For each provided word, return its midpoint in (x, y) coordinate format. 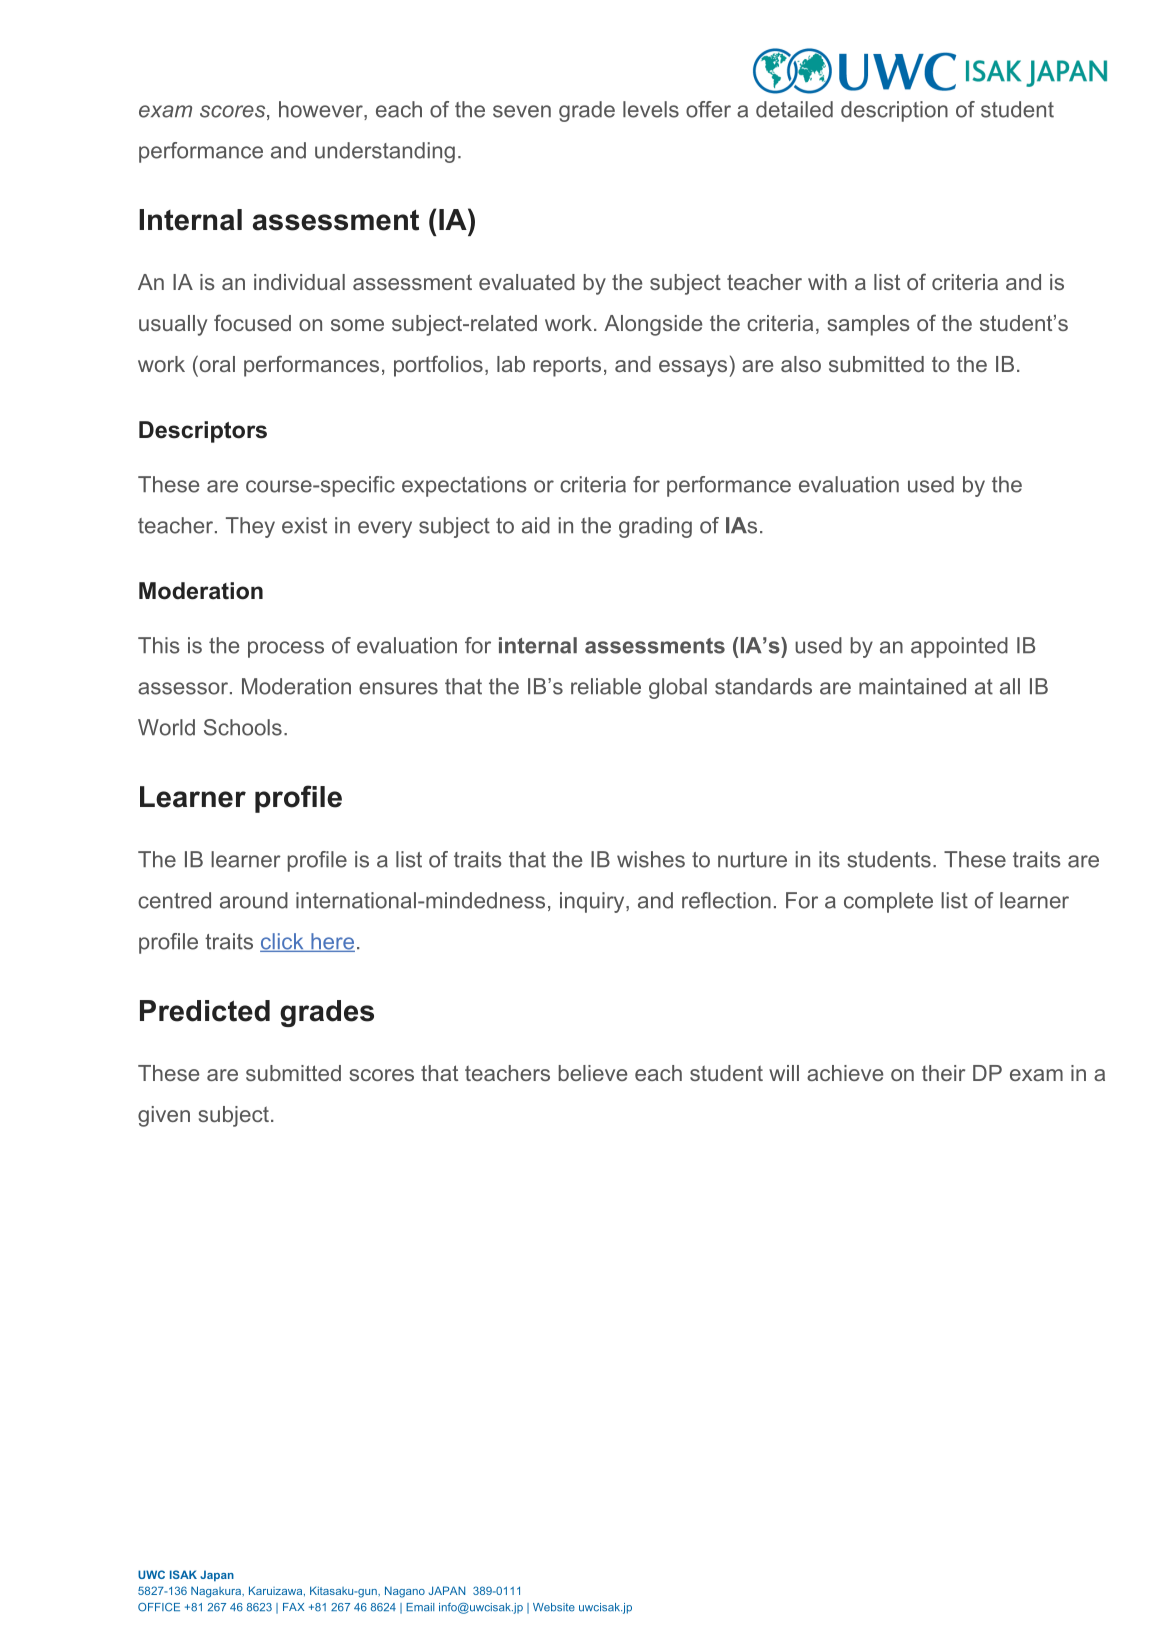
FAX (293, 1607)
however (322, 110)
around (254, 900)
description (894, 111)
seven (522, 111)
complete (888, 902)
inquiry (593, 902)
